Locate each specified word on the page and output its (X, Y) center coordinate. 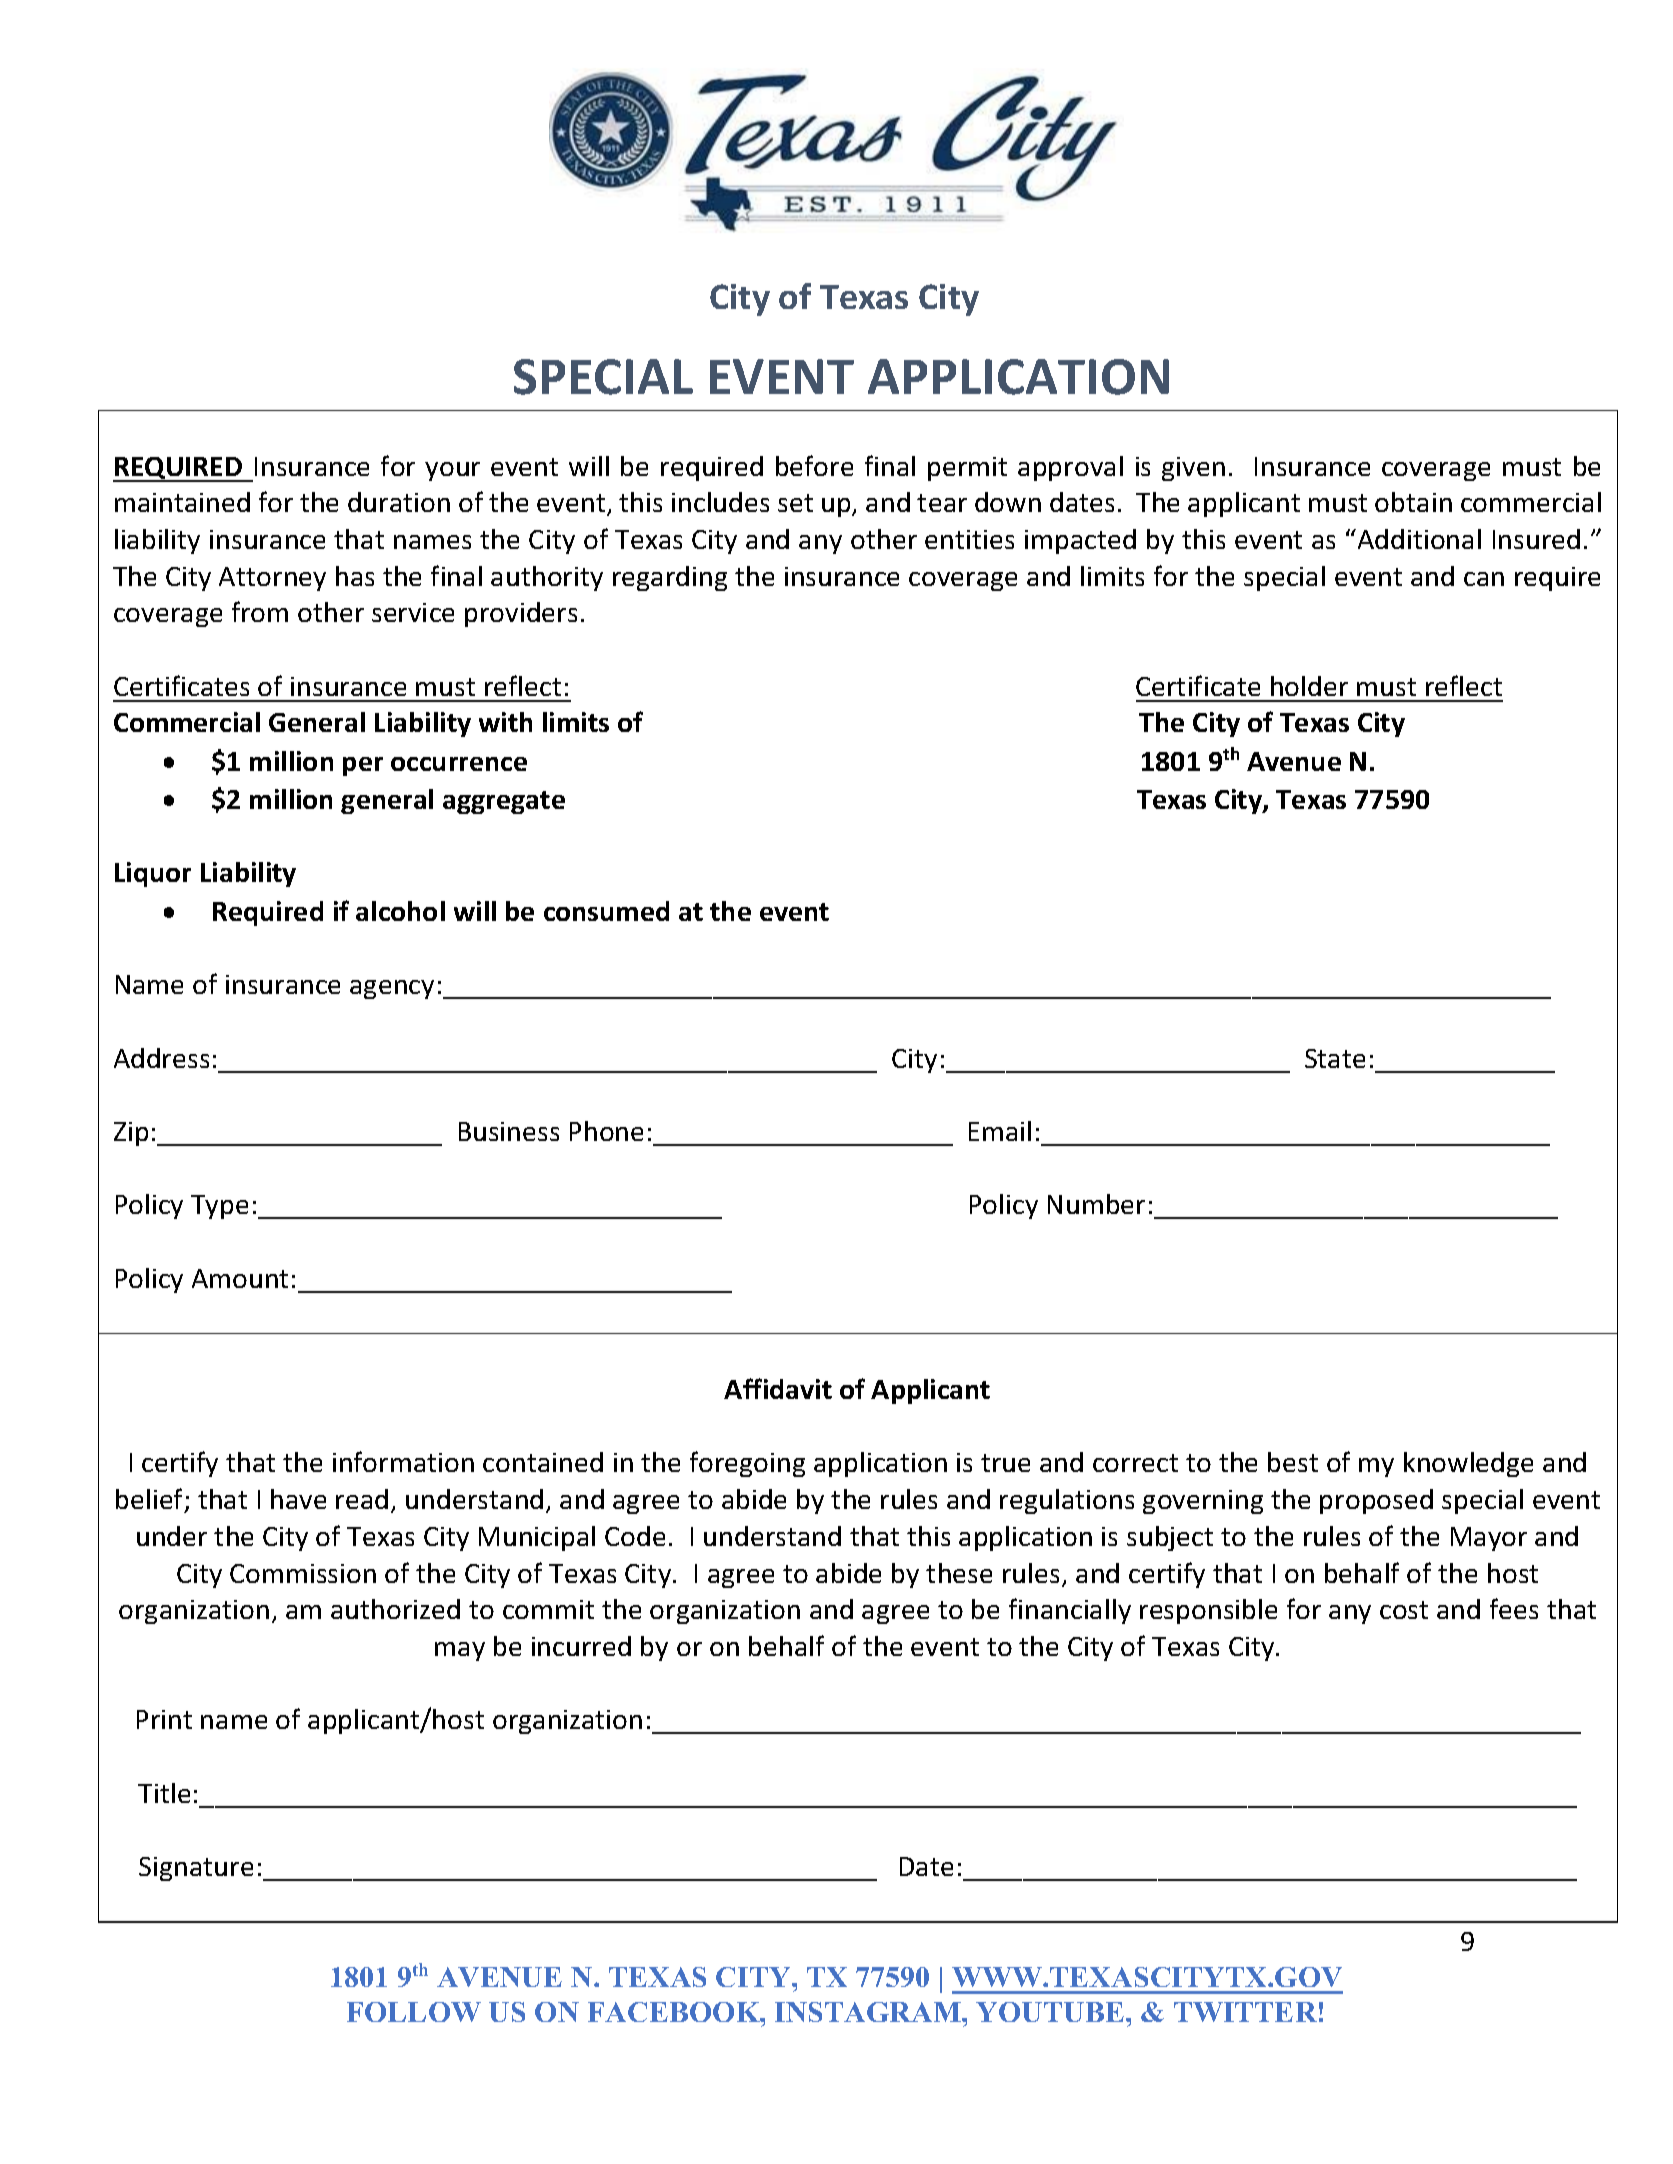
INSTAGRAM (869, 2012)
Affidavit (778, 1388)
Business (509, 1131)
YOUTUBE (1051, 2012)
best (1293, 1462)
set (795, 503)
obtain (1413, 502)
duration (399, 502)
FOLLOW (414, 2012)
